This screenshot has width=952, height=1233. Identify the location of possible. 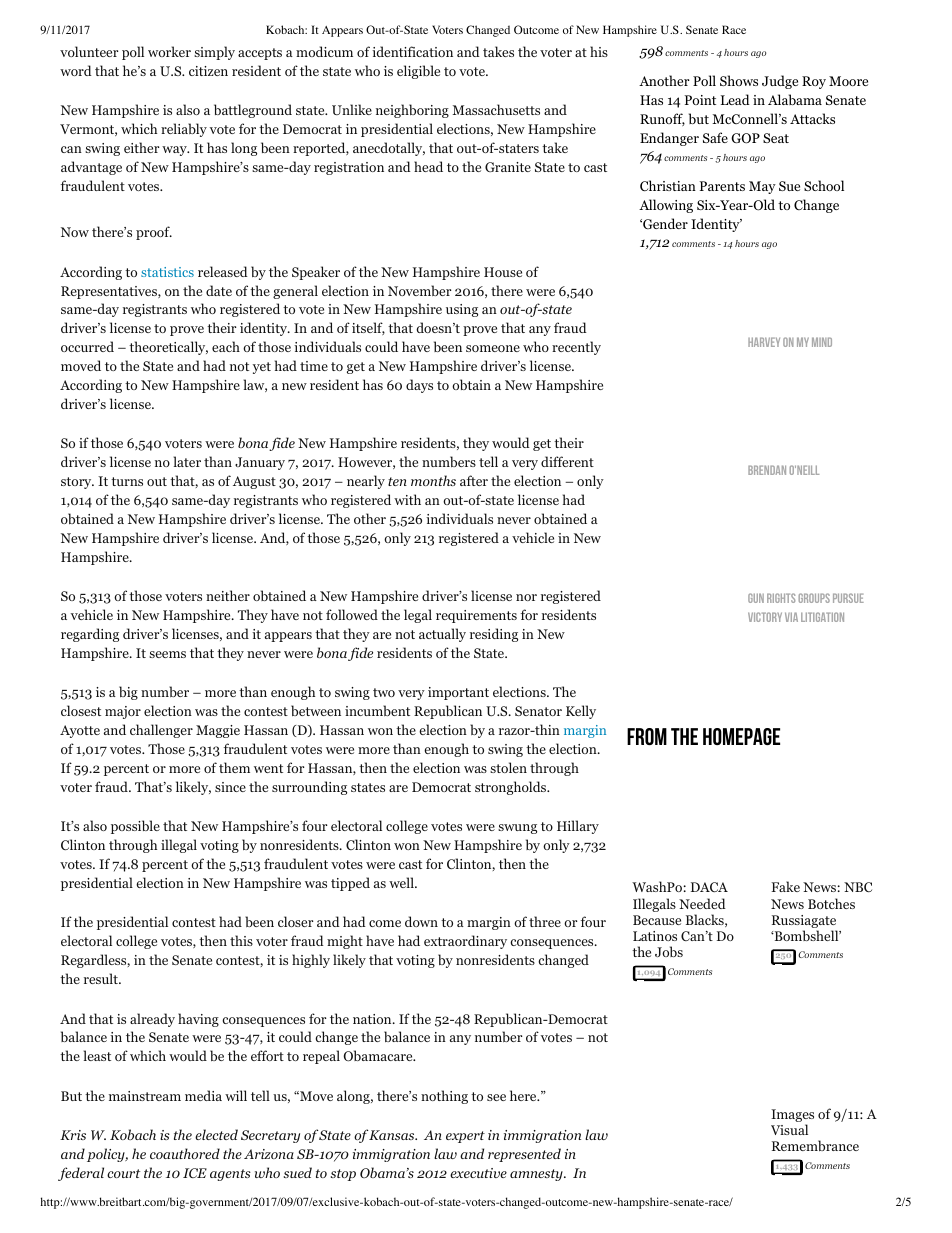
(135, 827).
